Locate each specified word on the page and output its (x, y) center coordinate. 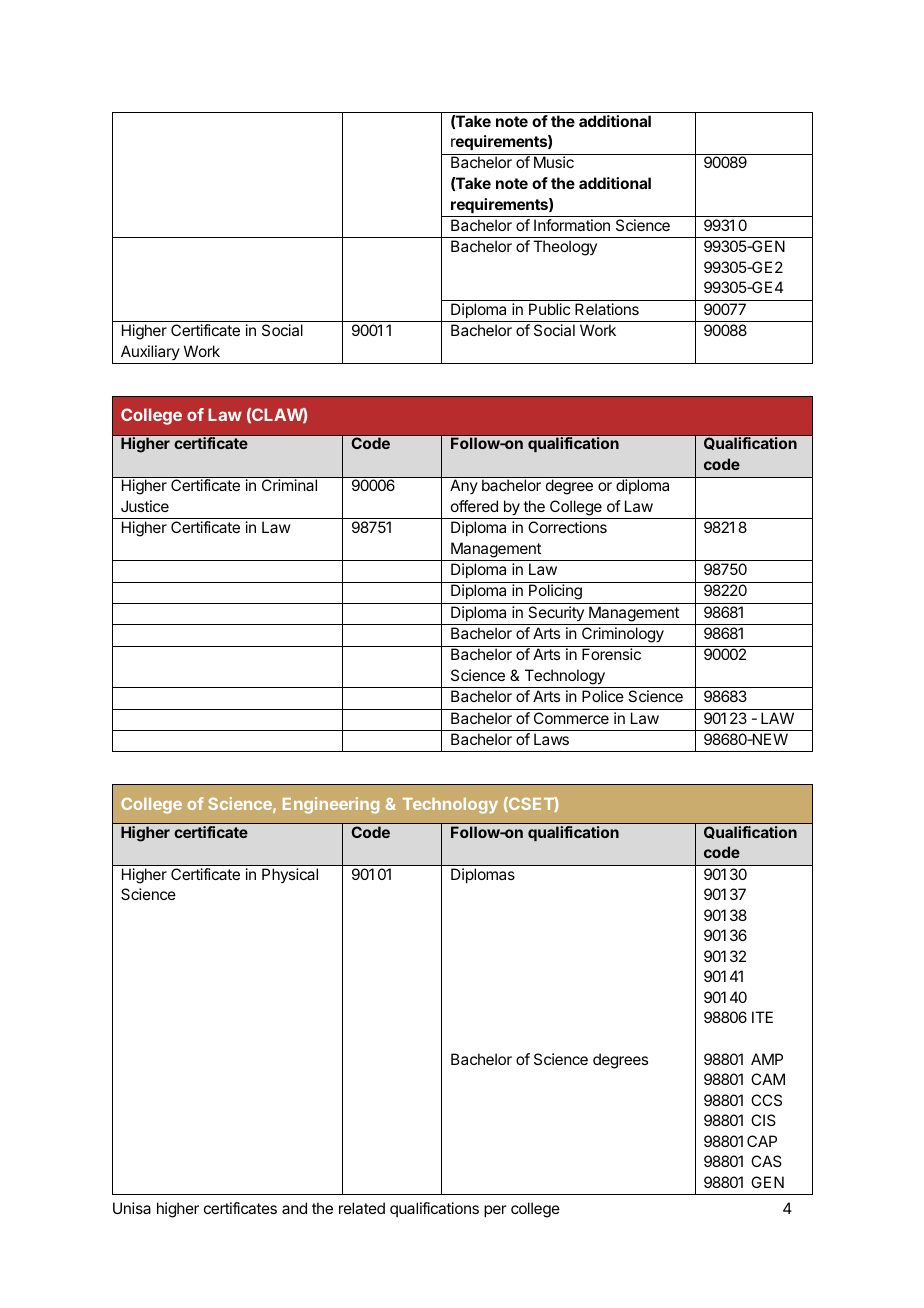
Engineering (331, 805)
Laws (551, 739)
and (294, 1208)
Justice (145, 506)
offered (474, 506)
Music (554, 162)
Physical (290, 875)
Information (572, 225)
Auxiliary (150, 352)
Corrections (567, 527)
